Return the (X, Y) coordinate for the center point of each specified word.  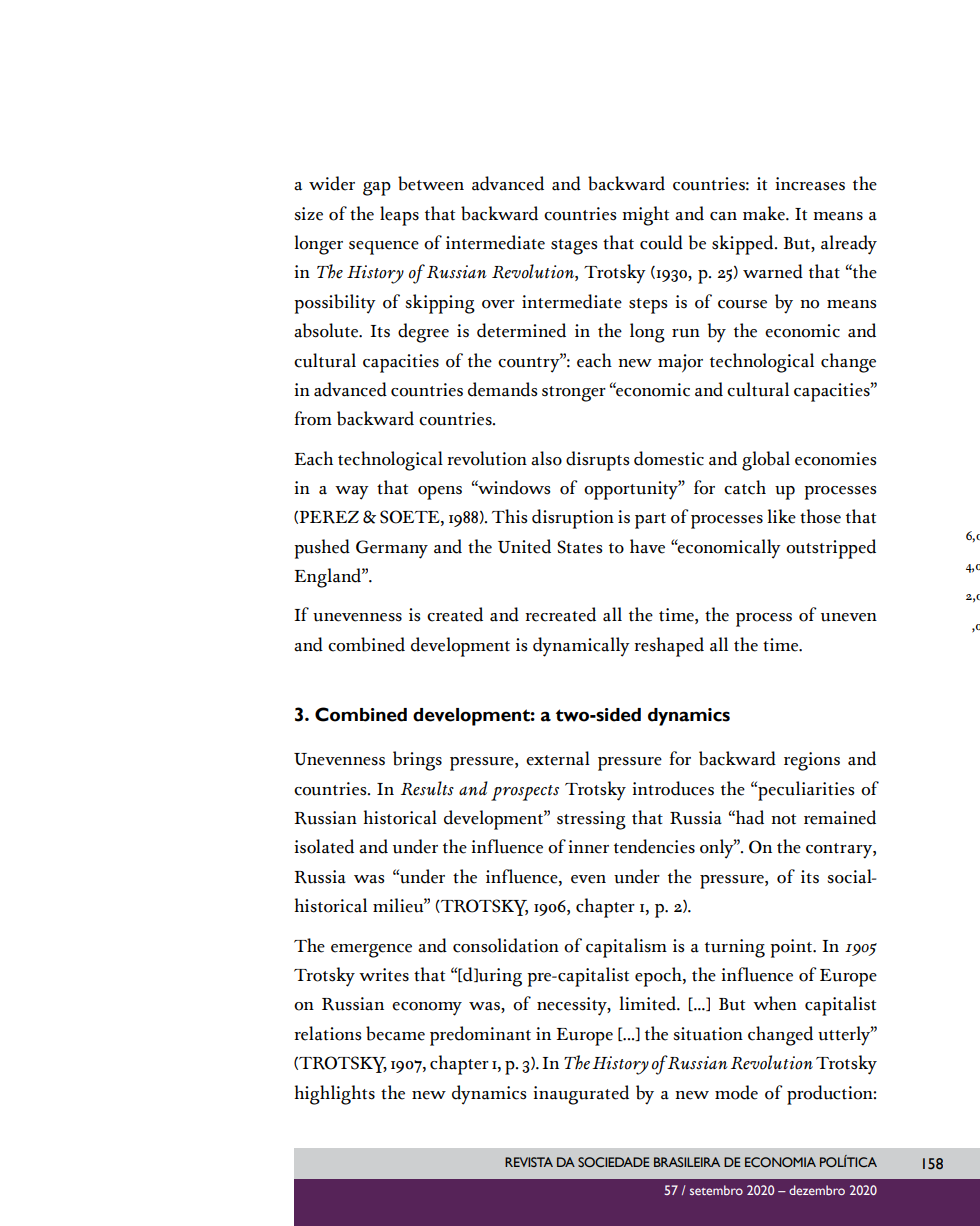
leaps (399, 216)
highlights (334, 1095)
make (765, 213)
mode (736, 1092)
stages (574, 247)
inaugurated (581, 1095)
